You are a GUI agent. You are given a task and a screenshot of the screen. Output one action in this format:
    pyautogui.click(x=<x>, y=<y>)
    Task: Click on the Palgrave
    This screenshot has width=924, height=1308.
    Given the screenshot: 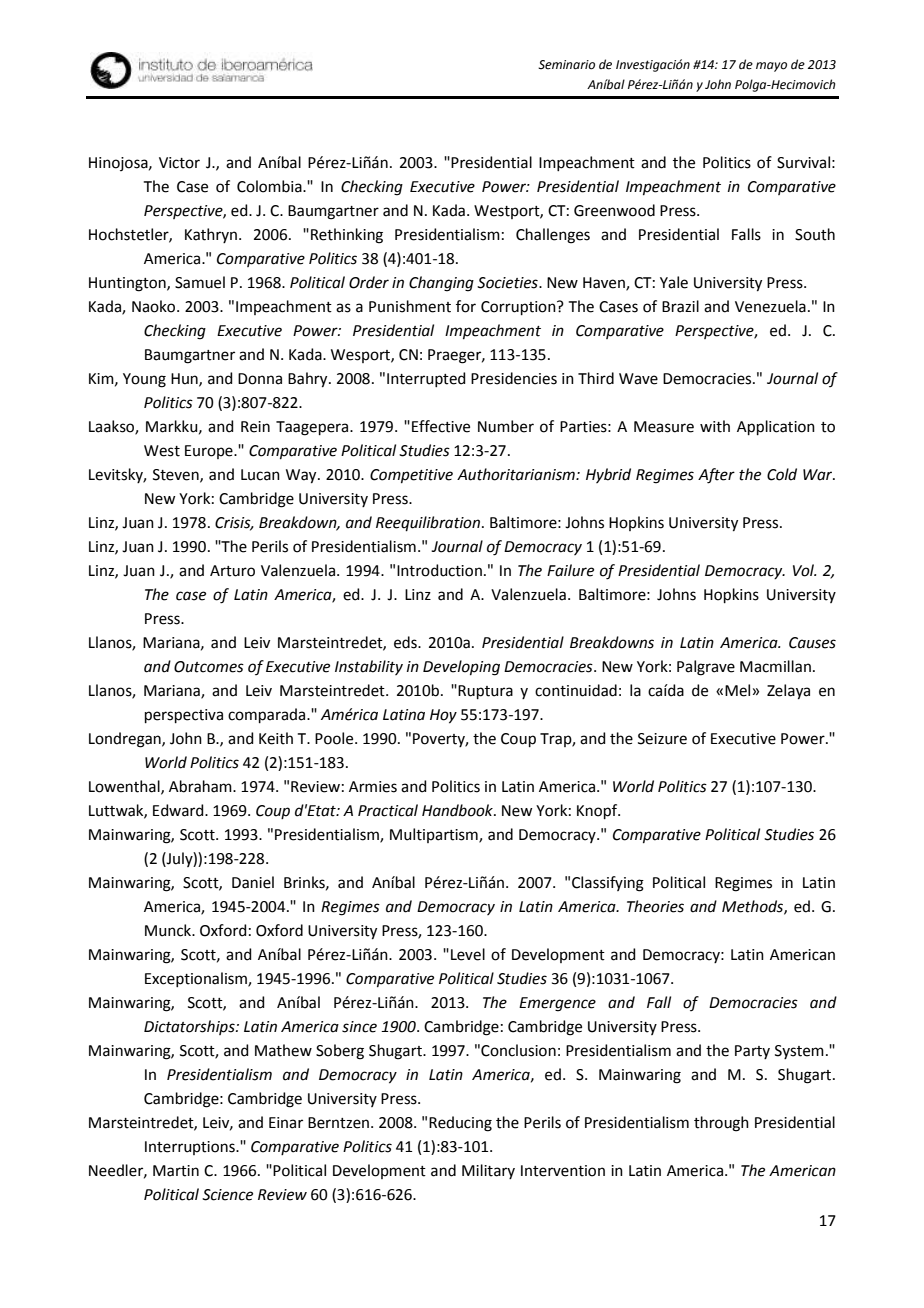 What is the action you would take?
    pyautogui.click(x=706, y=668)
